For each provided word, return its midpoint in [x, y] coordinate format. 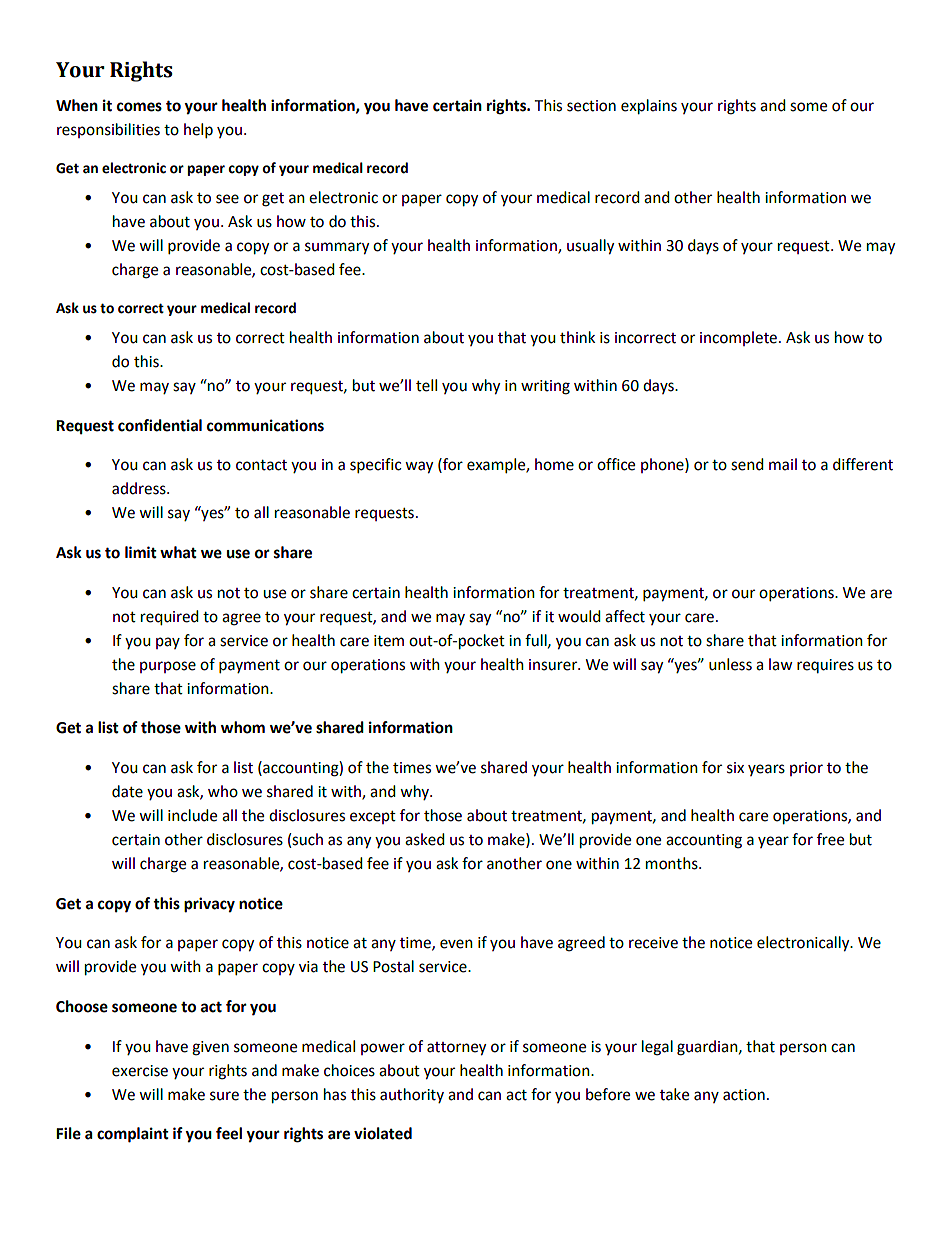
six [735, 768]
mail [783, 464]
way [419, 467]
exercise [140, 1071]
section [591, 106]
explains [649, 107]
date [127, 791]
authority [412, 1095]
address [140, 488]
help [198, 131]
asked [425, 839]
